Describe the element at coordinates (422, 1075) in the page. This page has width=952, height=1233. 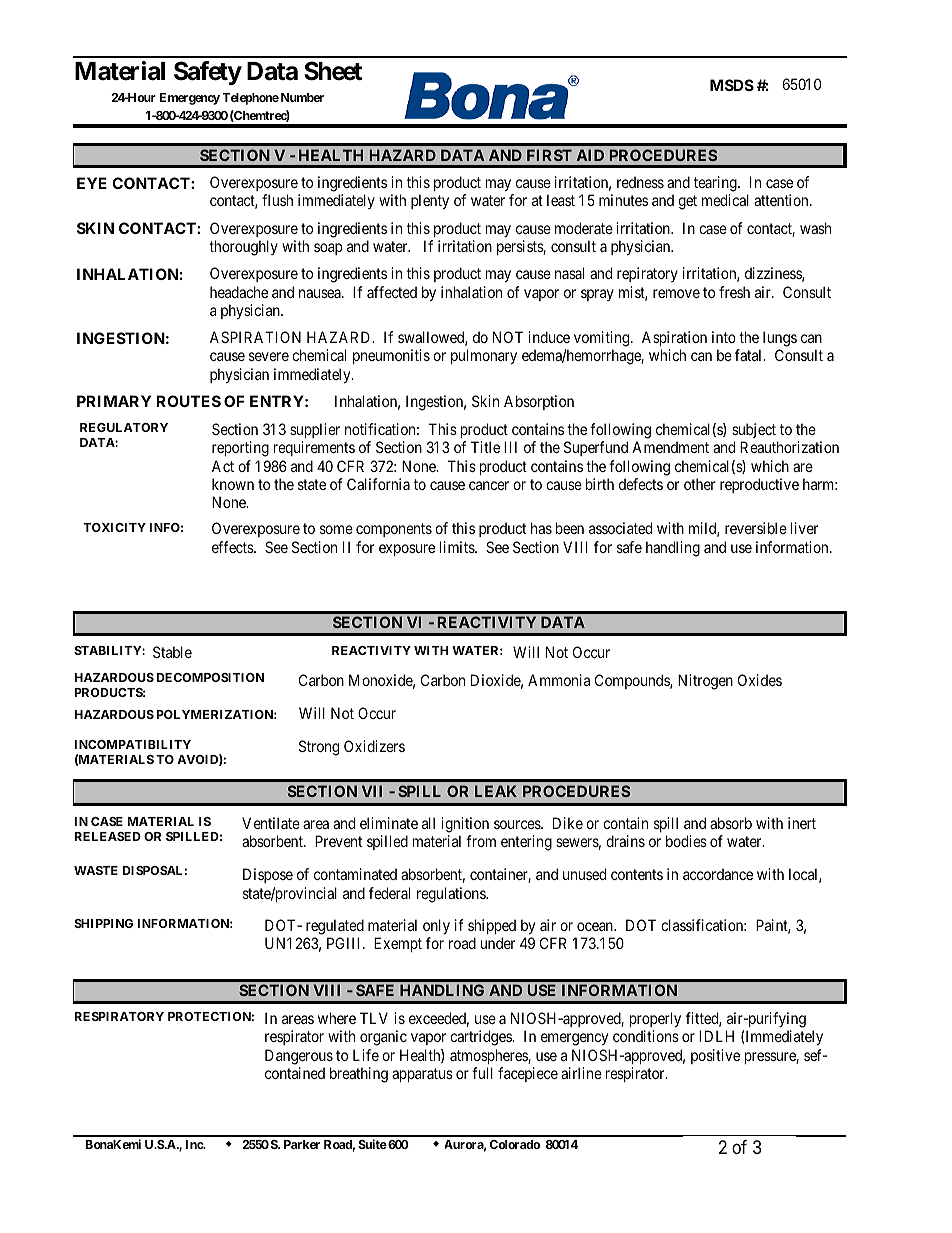
I see `apparatus` at that location.
